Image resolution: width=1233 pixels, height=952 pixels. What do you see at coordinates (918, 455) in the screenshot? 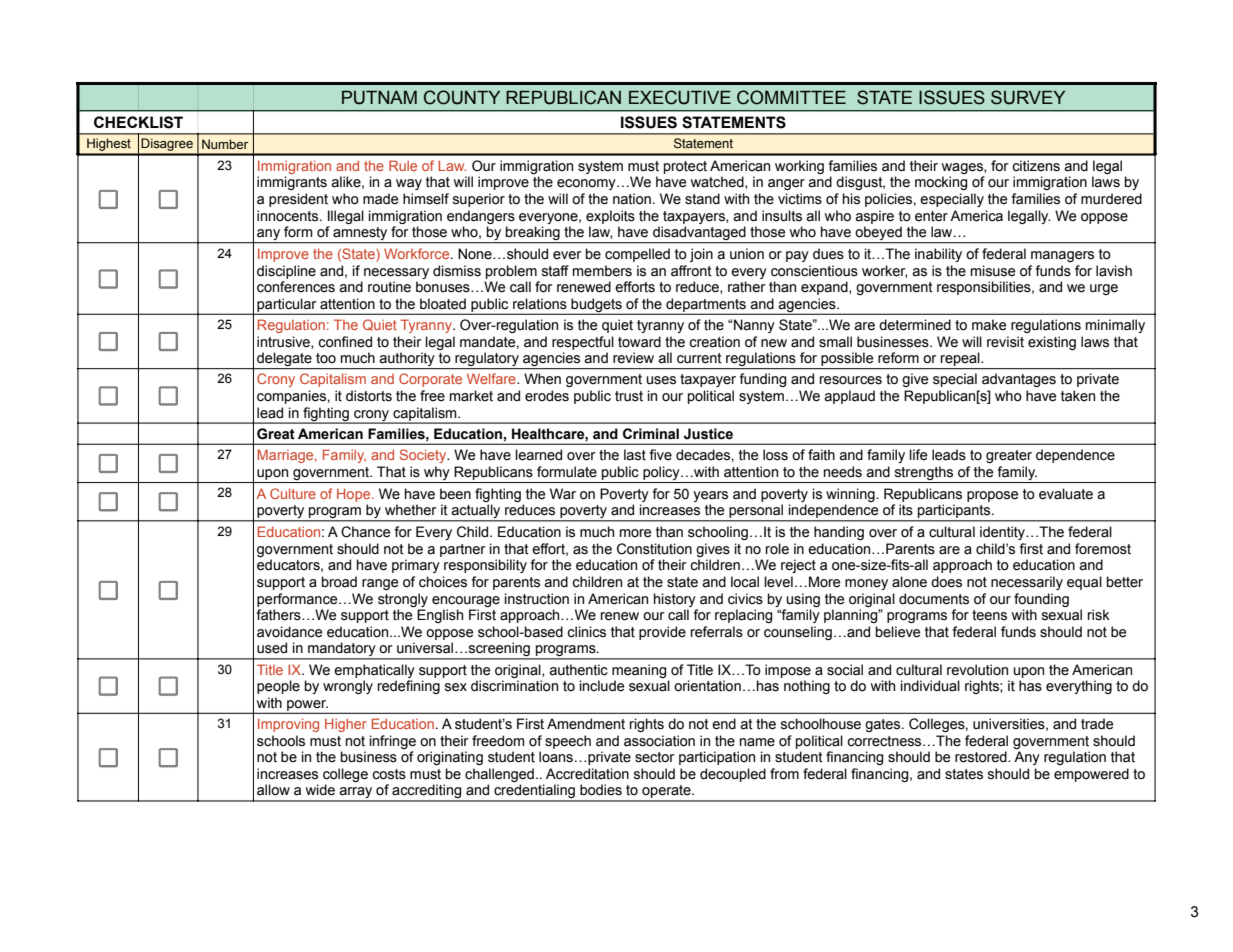
I see `life` at bounding box center [918, 455].
